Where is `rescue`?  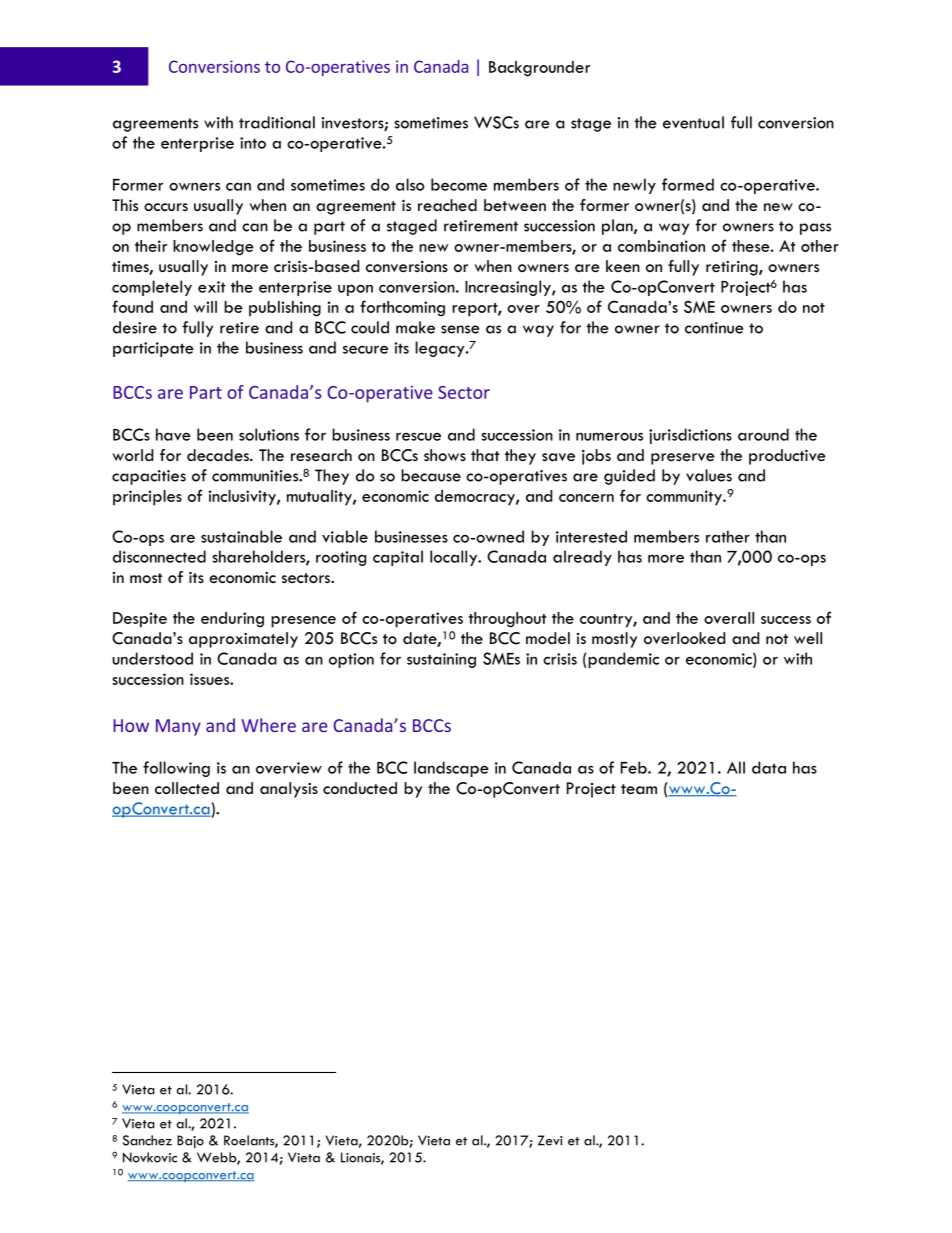 rescue is located at coordinates (418, 436).
